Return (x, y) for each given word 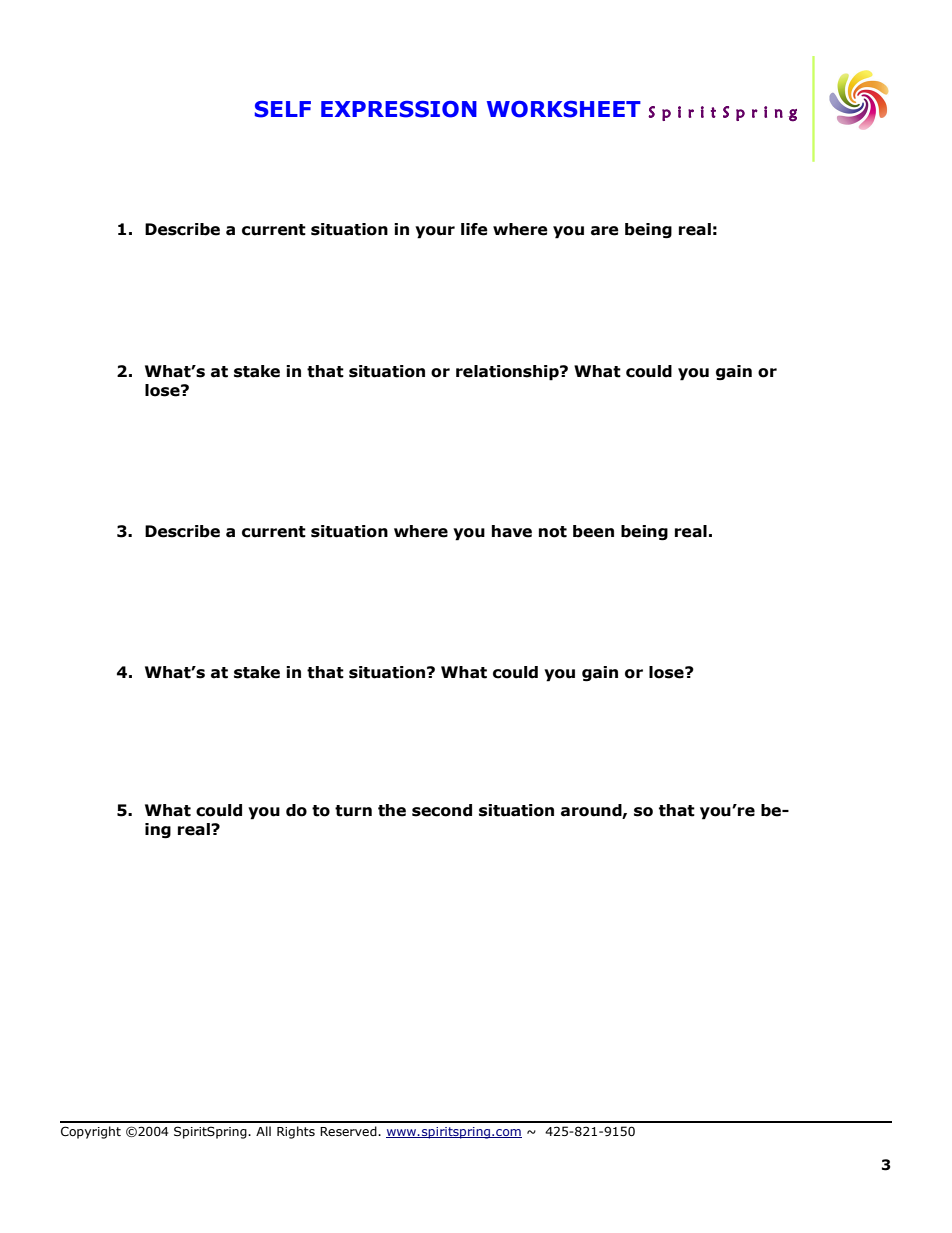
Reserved (349, 1131)
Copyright (91, 1132)
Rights (296, 1132)
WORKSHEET (564, 109)
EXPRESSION (399, 109)
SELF (283, 109)
